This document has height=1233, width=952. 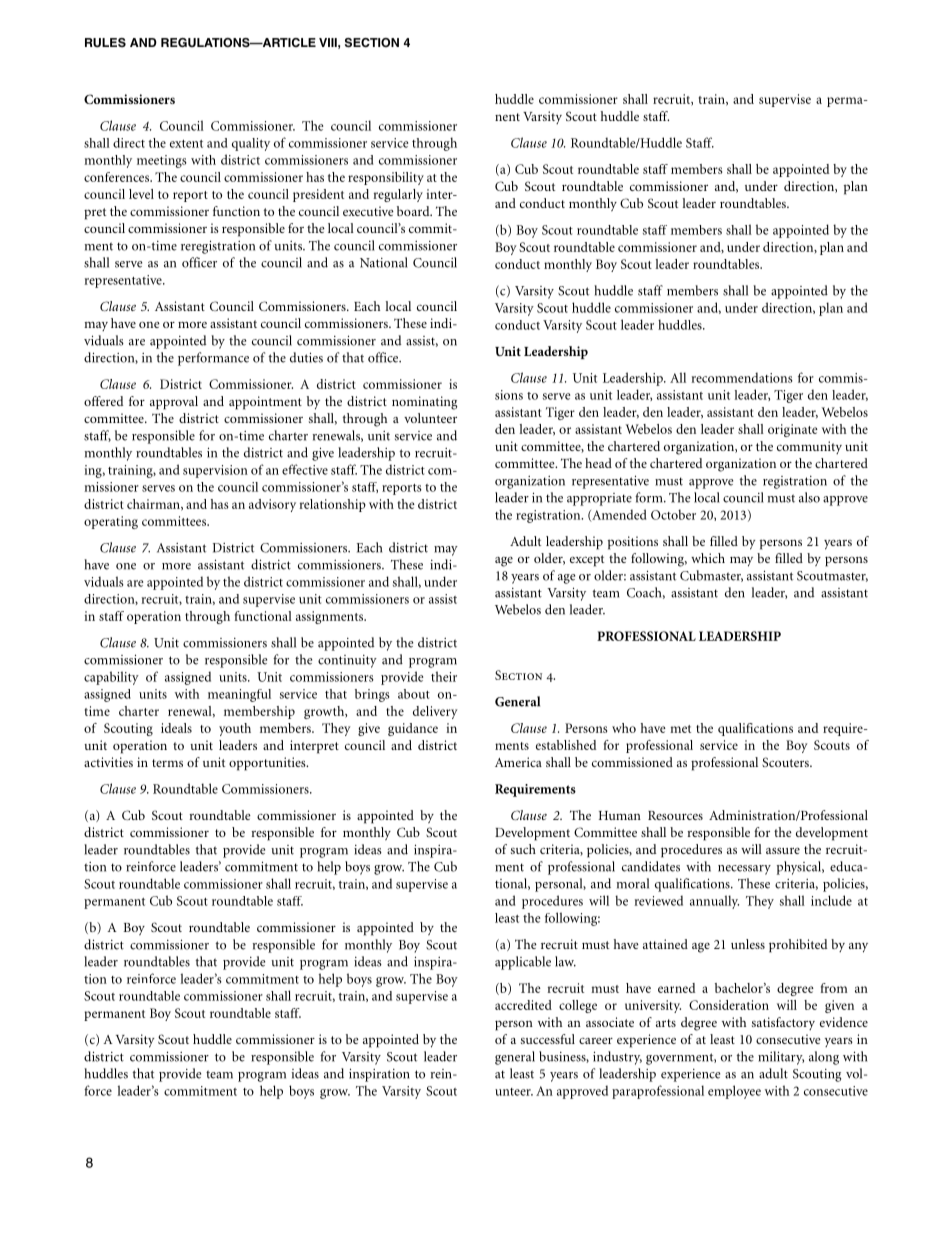 What do you see at coordinates (414, 211) in the document?
I see `board` at bounding box center [414, 211].
